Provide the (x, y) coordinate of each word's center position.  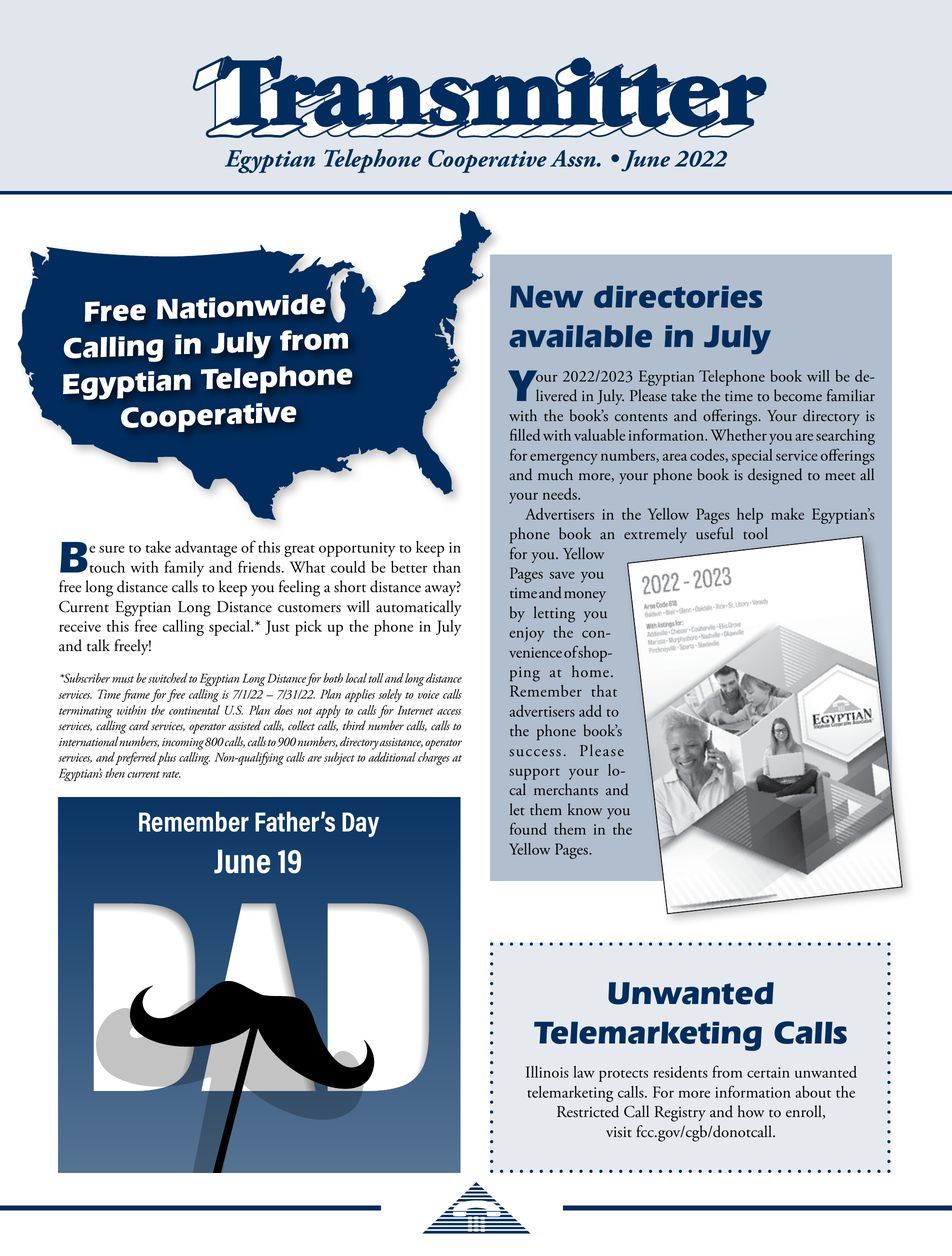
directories (678, 297)
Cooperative (487, 161)
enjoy (526, 634)
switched (168, 678)
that (604, 691)
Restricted (588, 1111)
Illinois (547, 1072)
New (546, 297)
